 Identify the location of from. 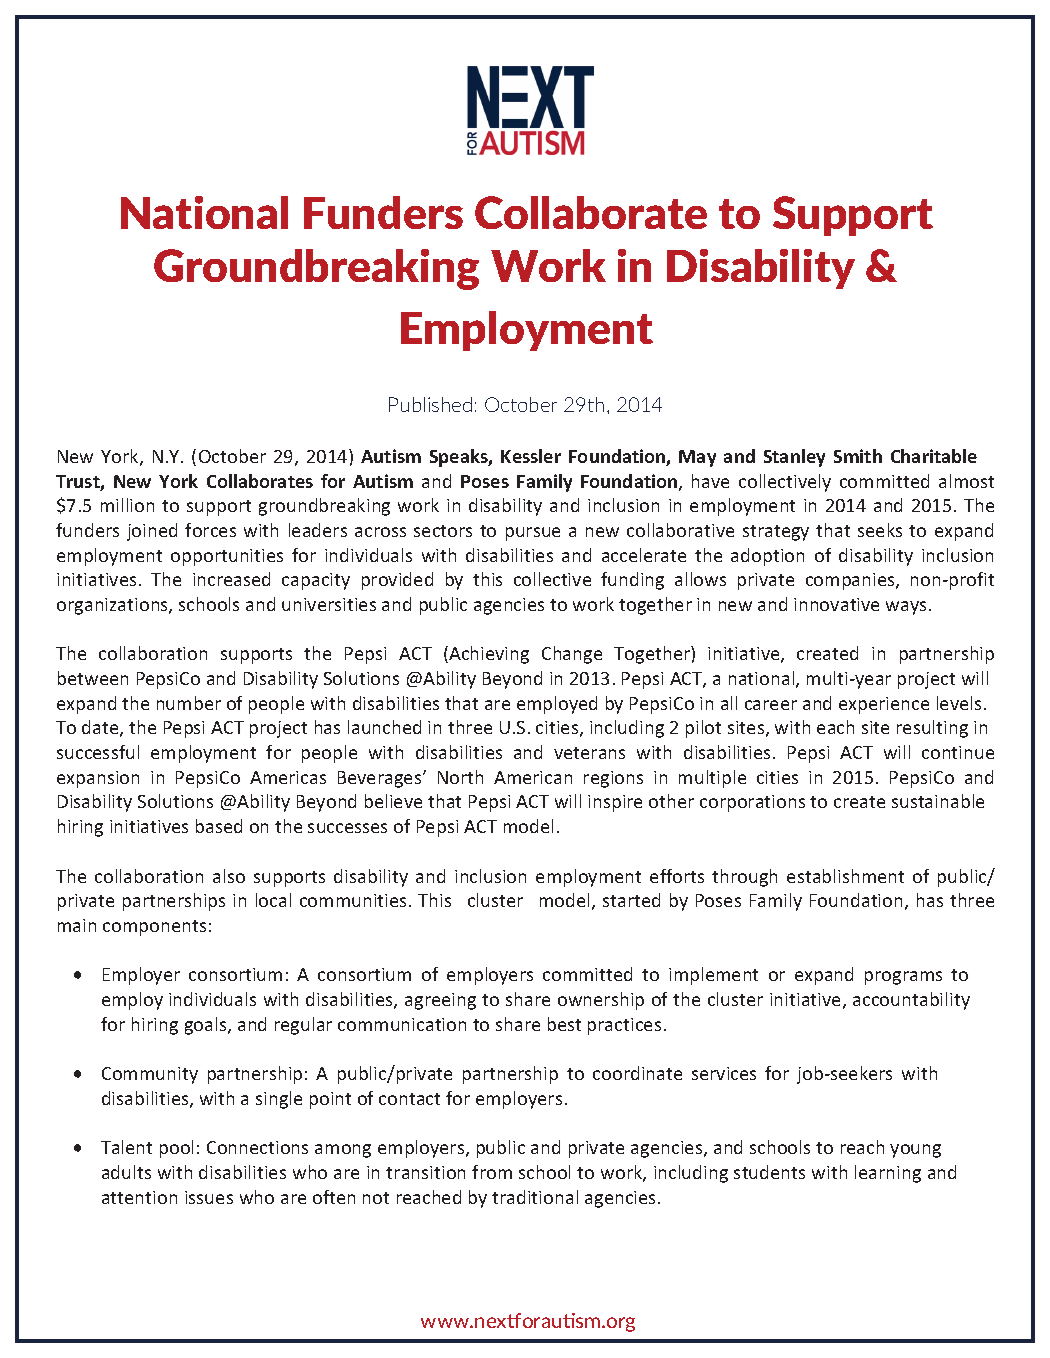
(492, 1172).
